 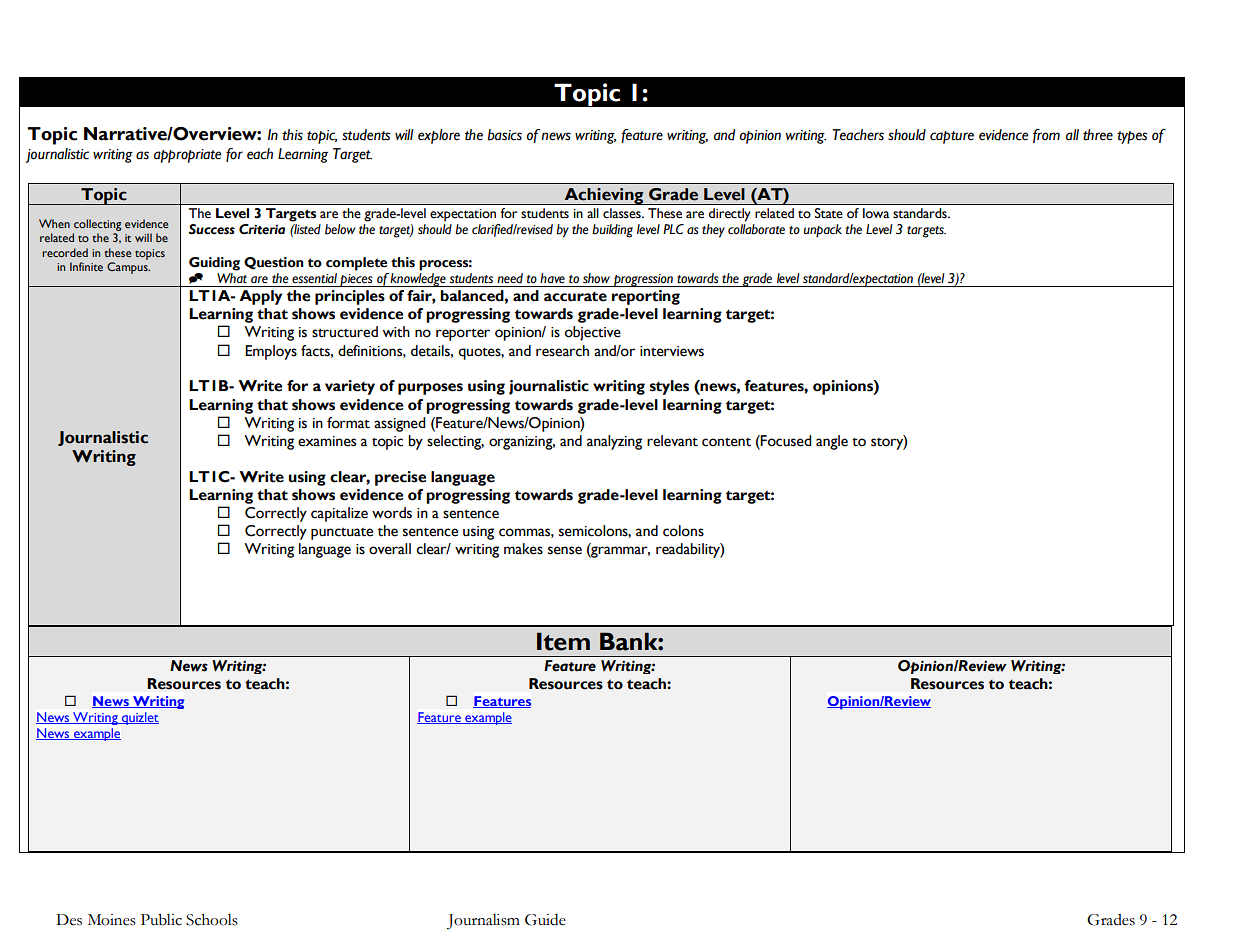 What do you see at coordinates (187, 156) in the screenshot?
I see `appropriate` at bounding box center [187, 156].
